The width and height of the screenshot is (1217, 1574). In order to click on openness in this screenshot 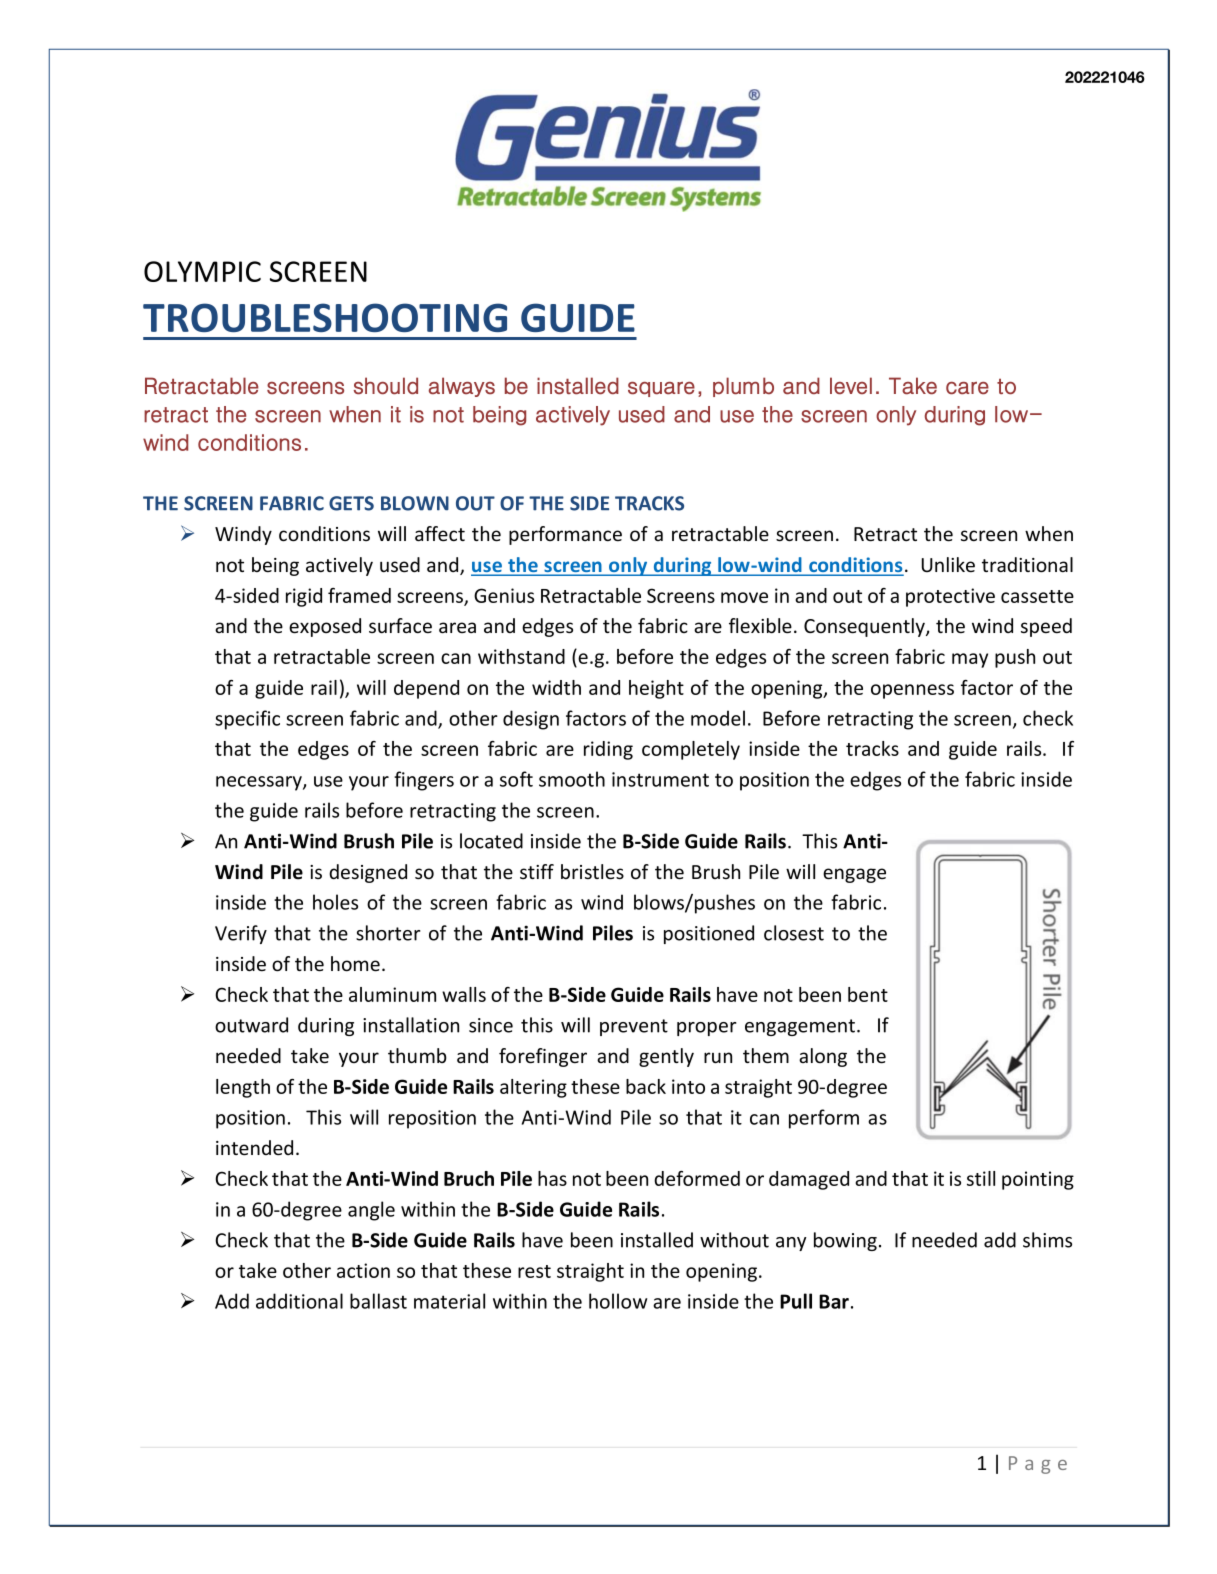, I will do `click(912, 691)`.
